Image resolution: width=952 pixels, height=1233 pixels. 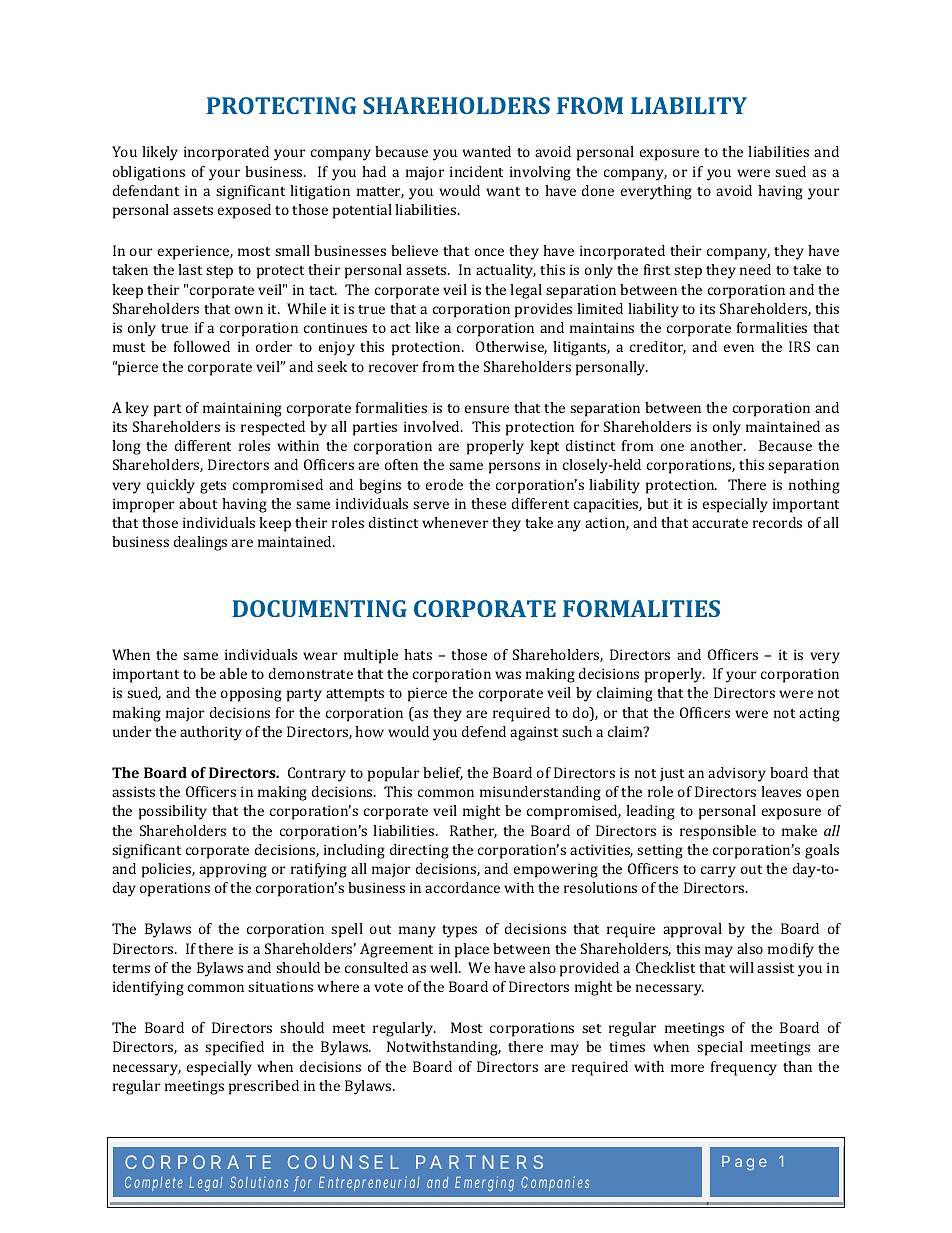 I want to click on Page, so click(x=744, y=1163).
